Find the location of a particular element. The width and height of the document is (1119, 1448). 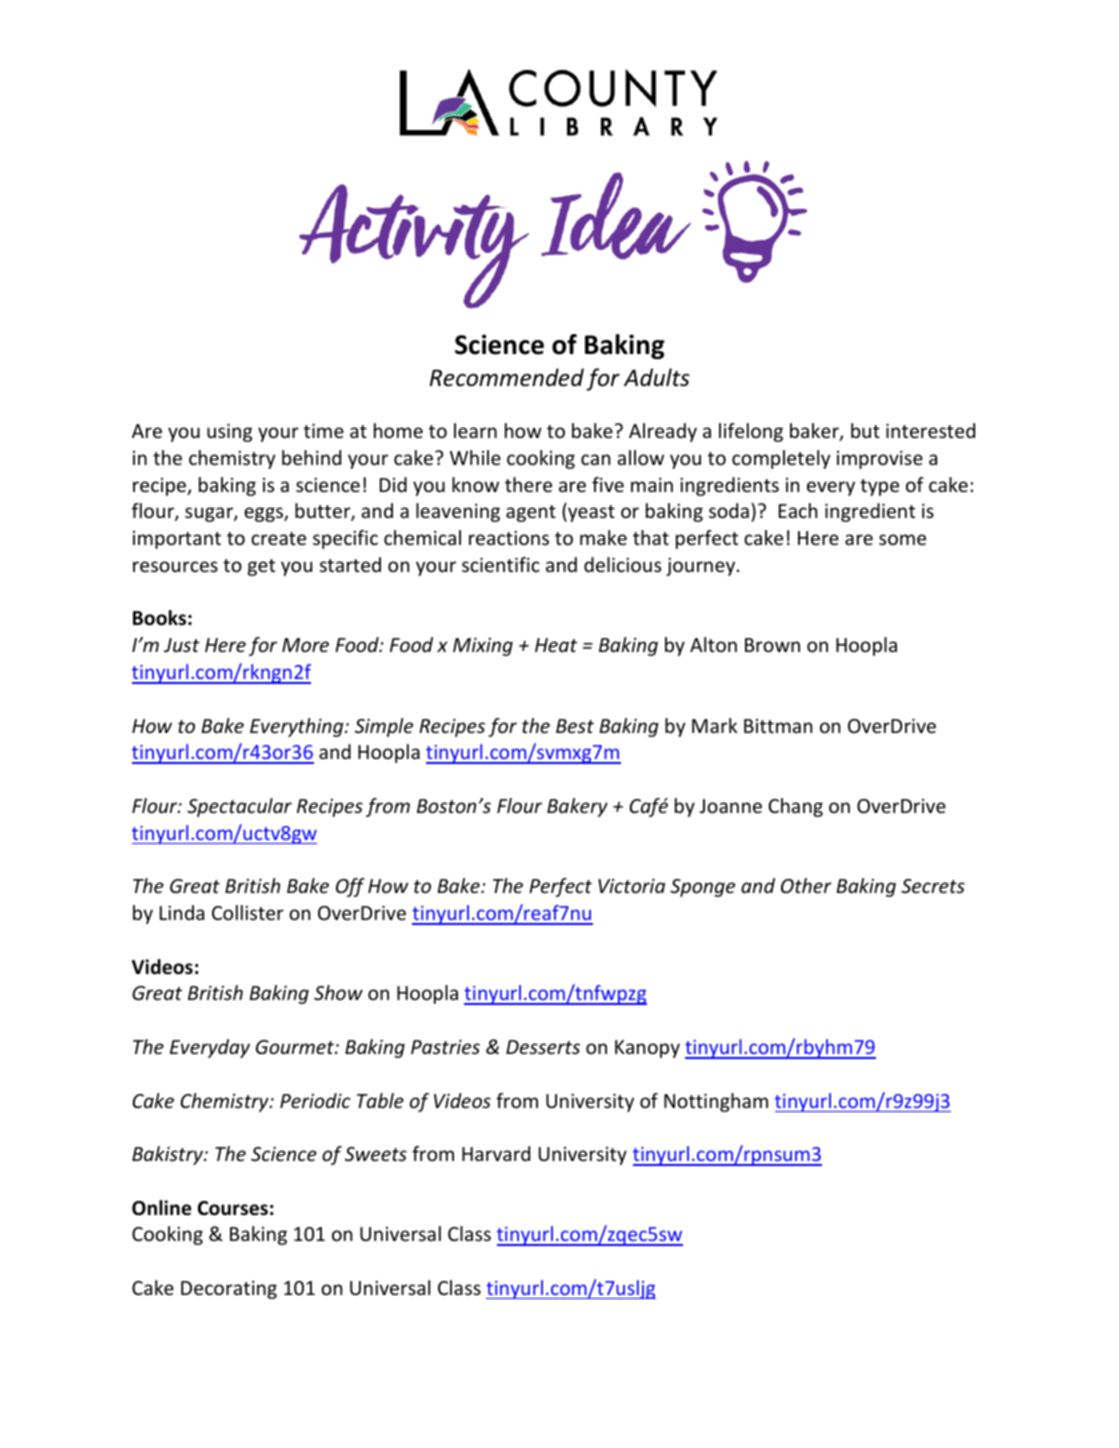

Victoria is located at coordinates (631, 886).
